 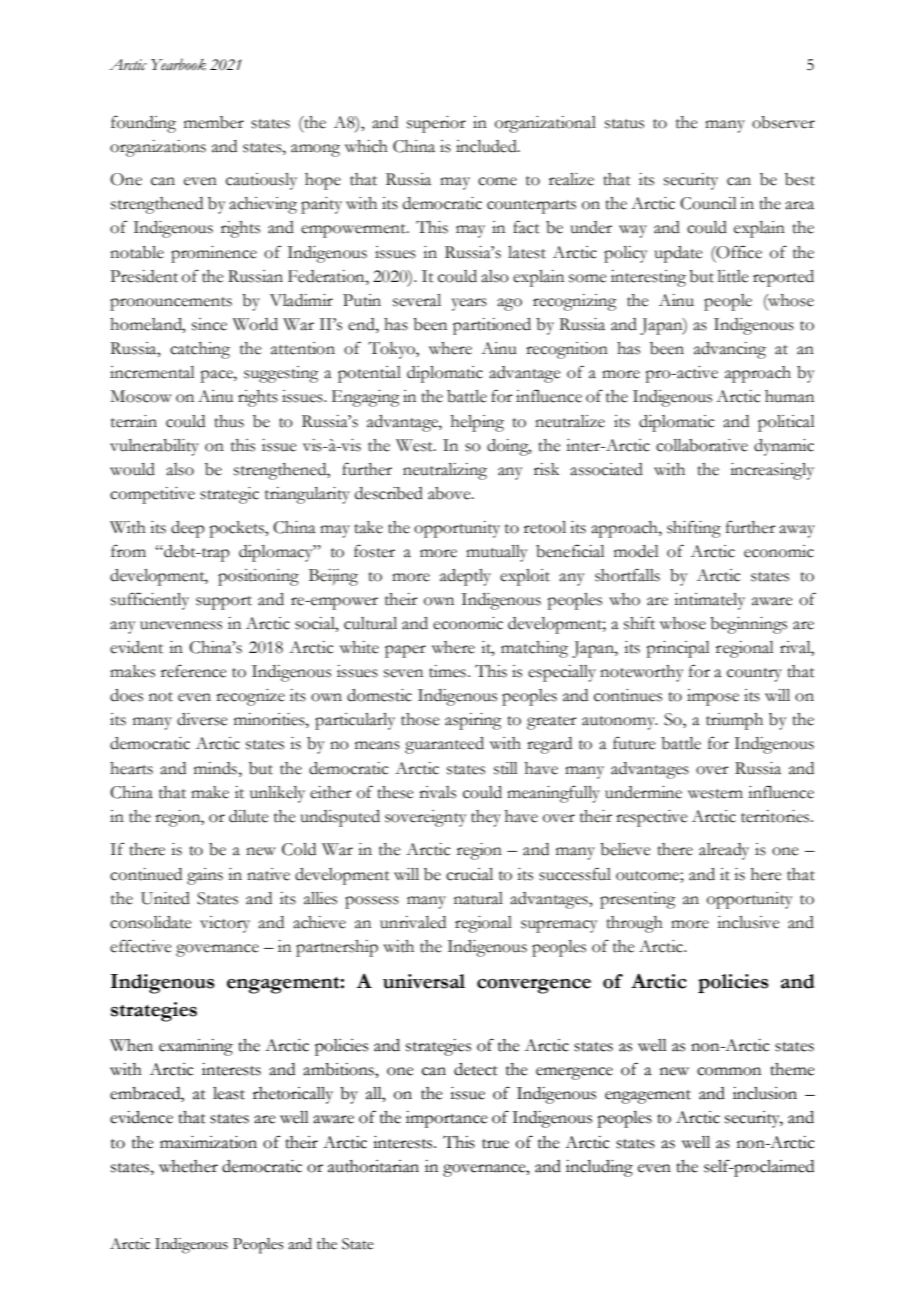 What do you see at coordinates (208, 1142) in the screenshot?
I see `maximization` at bounding box center [208, 1142].
